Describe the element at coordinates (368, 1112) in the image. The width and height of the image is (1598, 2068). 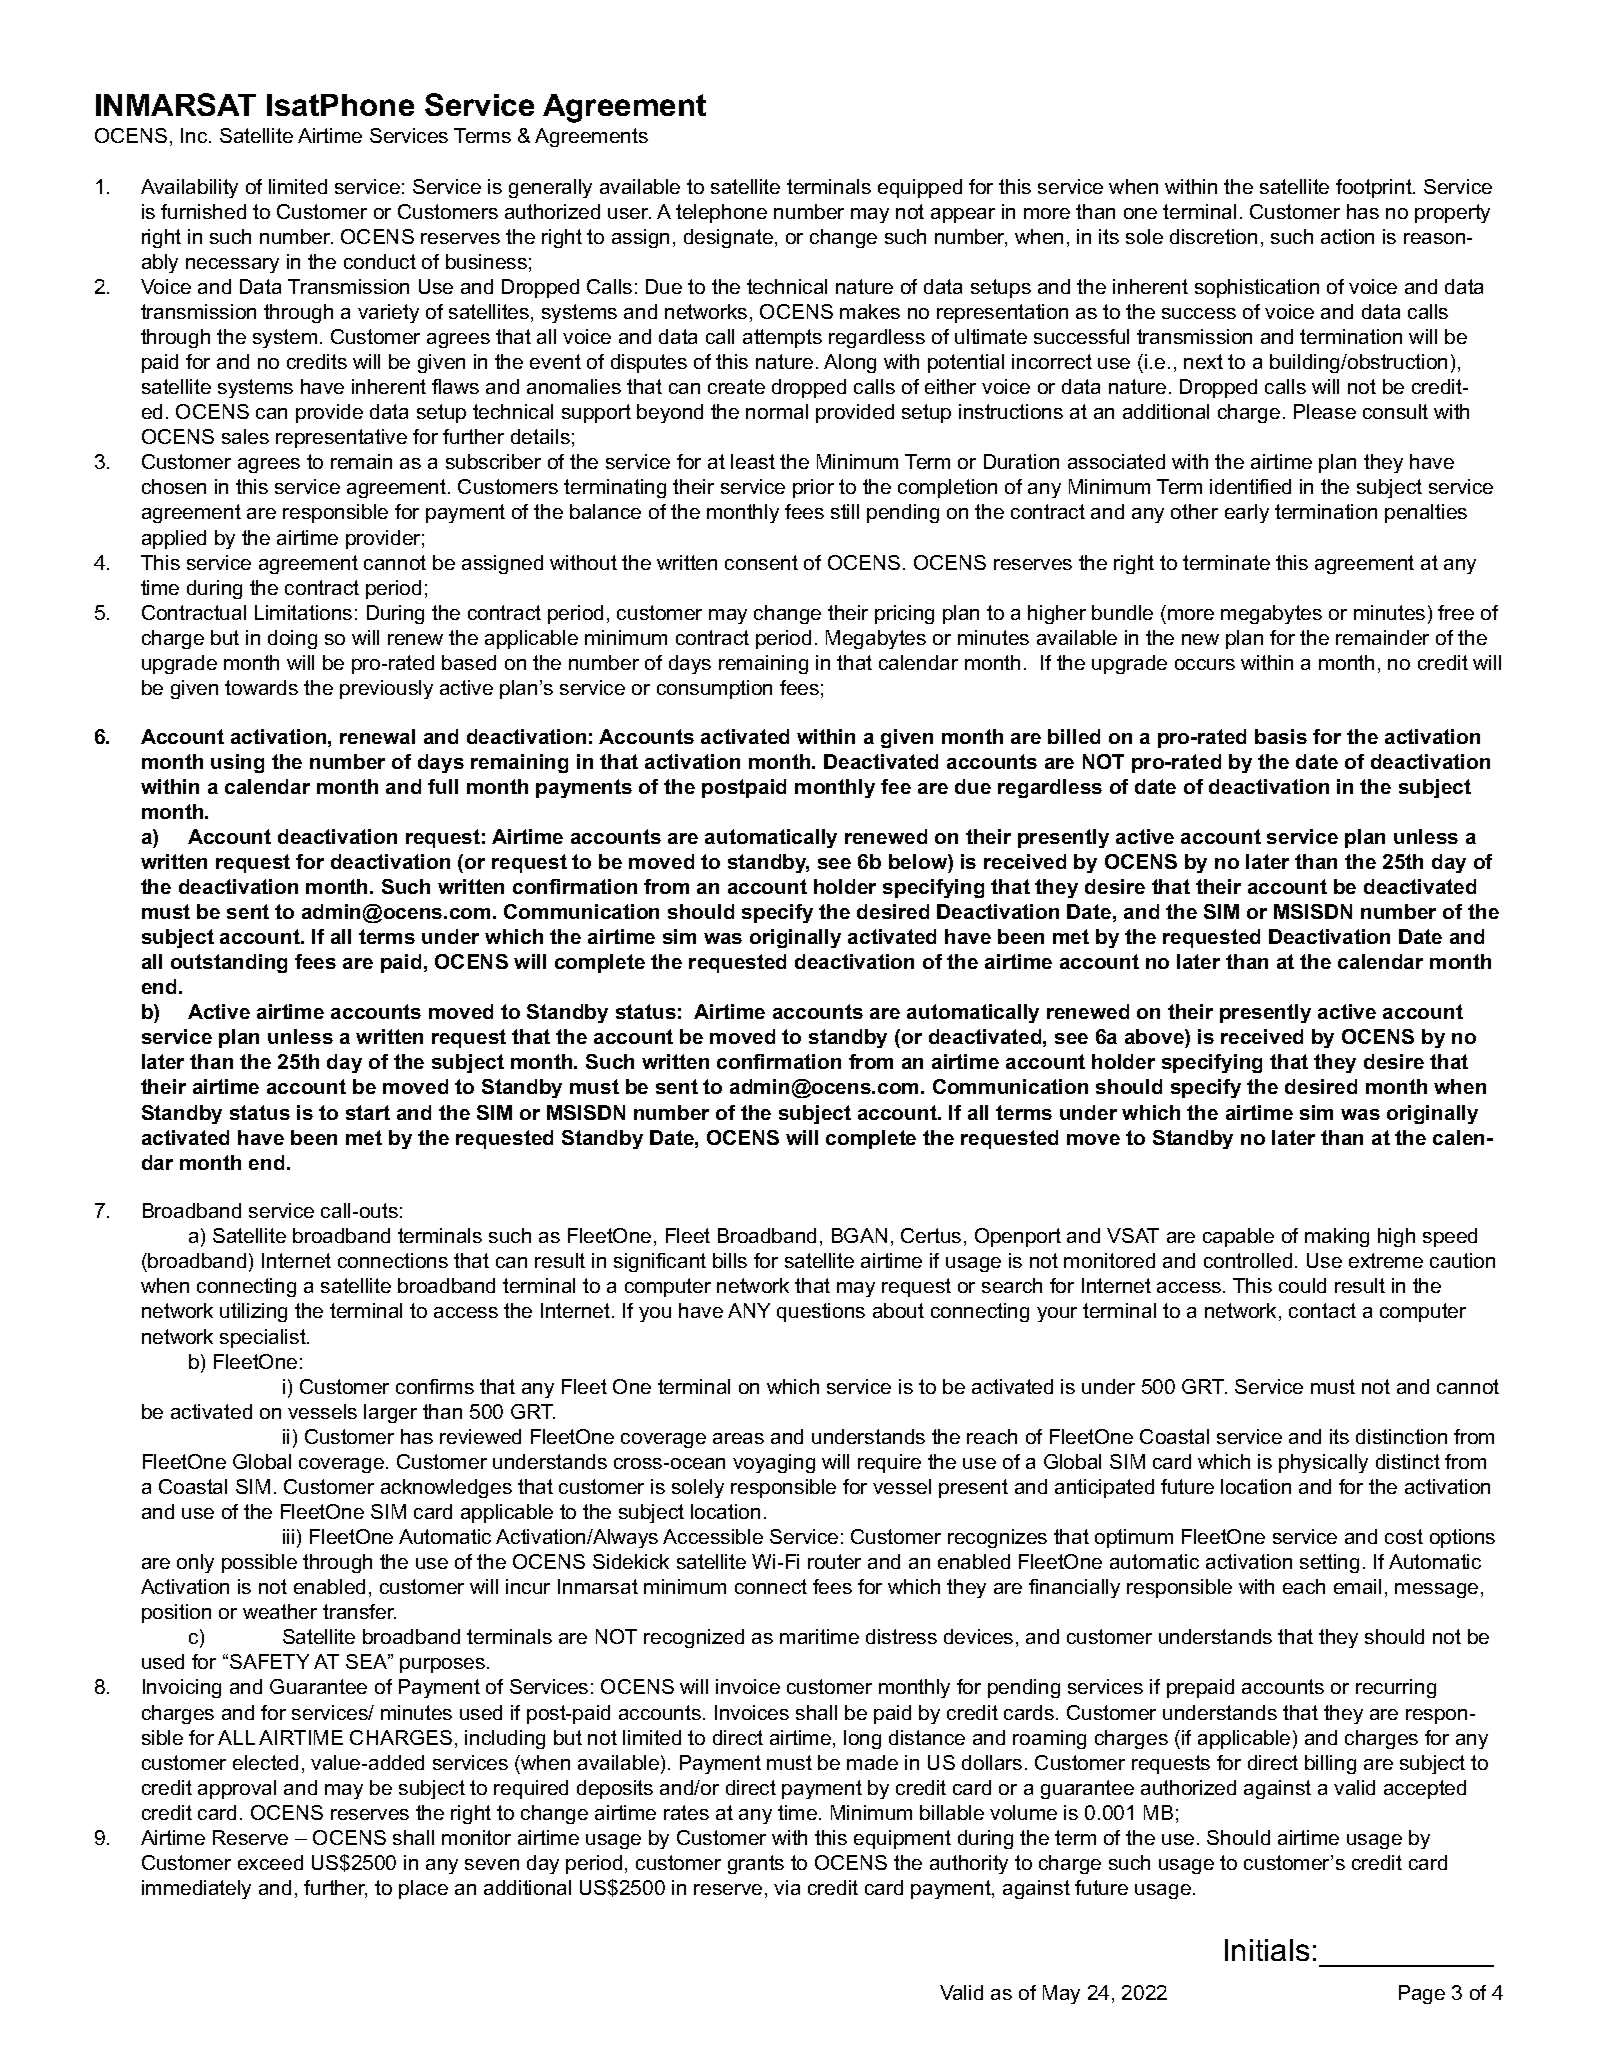
I see `start` at that location.
